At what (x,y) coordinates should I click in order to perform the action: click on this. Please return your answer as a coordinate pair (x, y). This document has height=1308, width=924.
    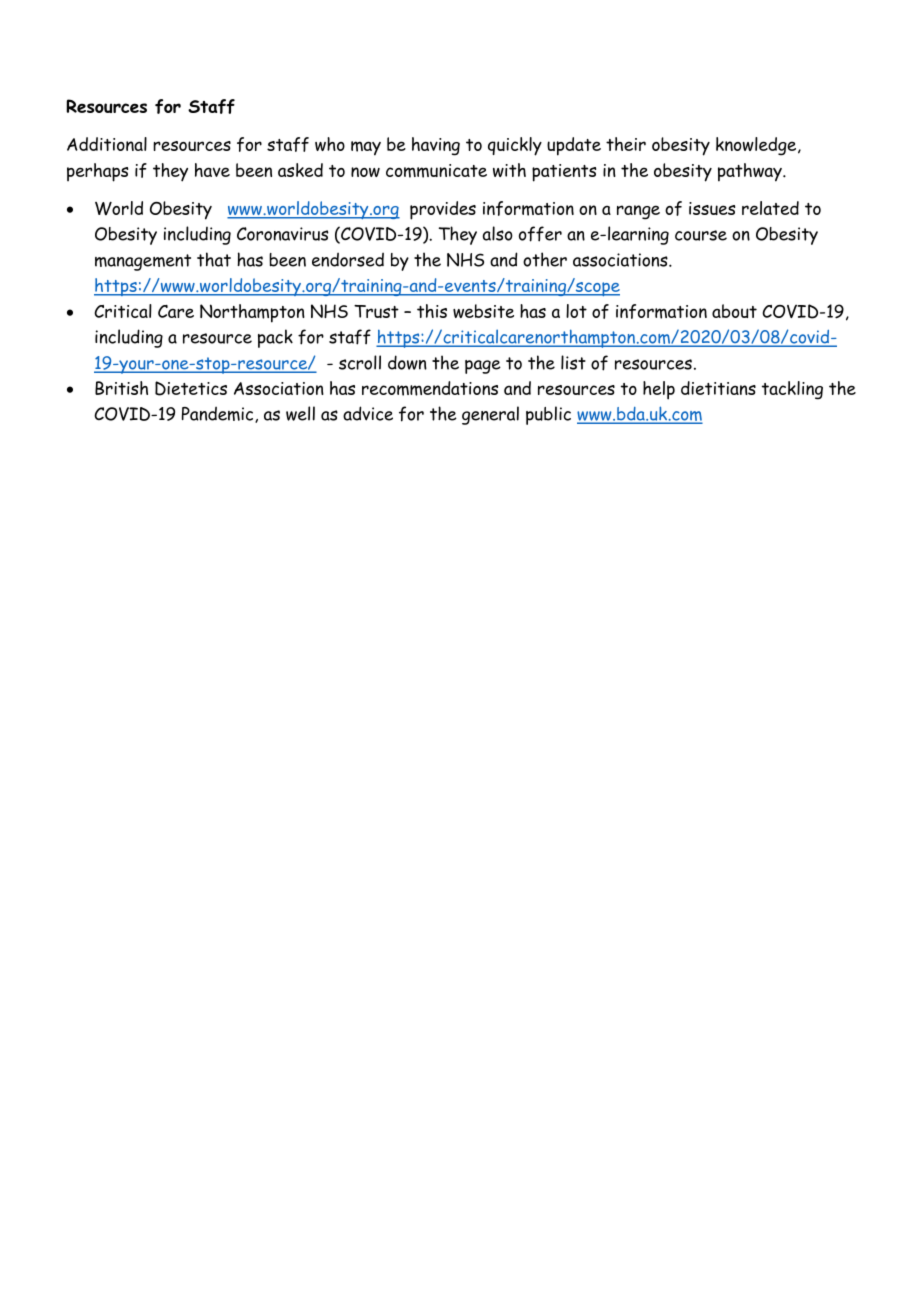
    Looking at the image, I should click on (432, 311).
